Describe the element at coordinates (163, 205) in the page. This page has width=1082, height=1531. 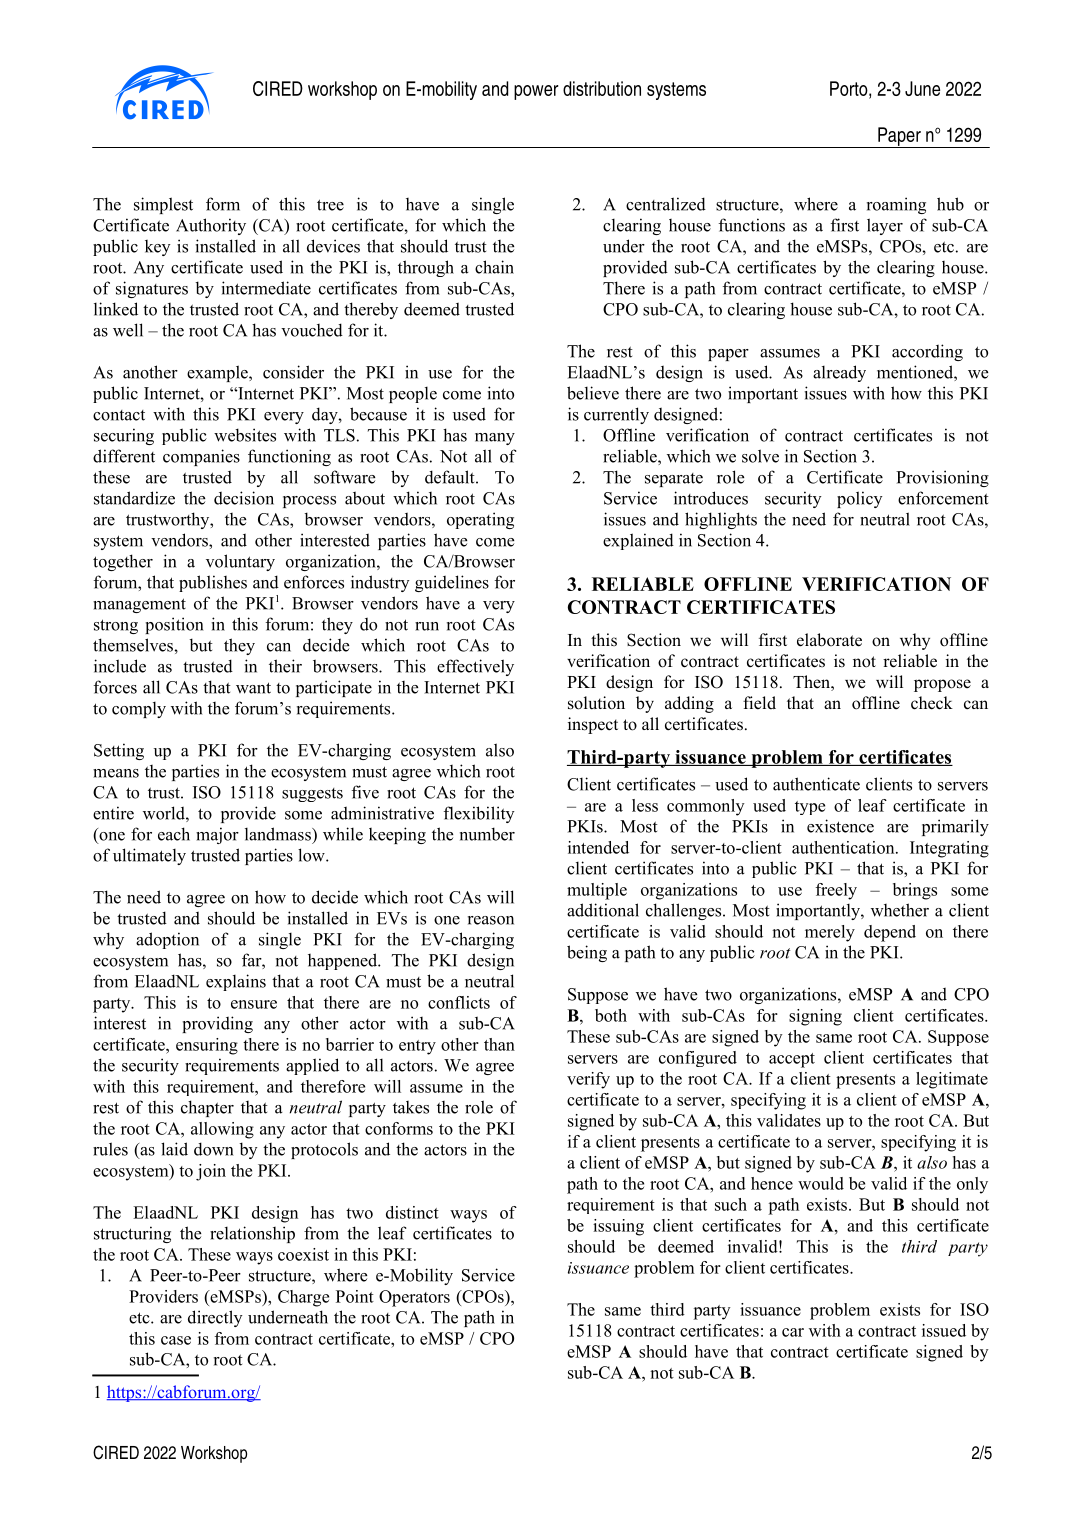
I see `simplest` at that location.
